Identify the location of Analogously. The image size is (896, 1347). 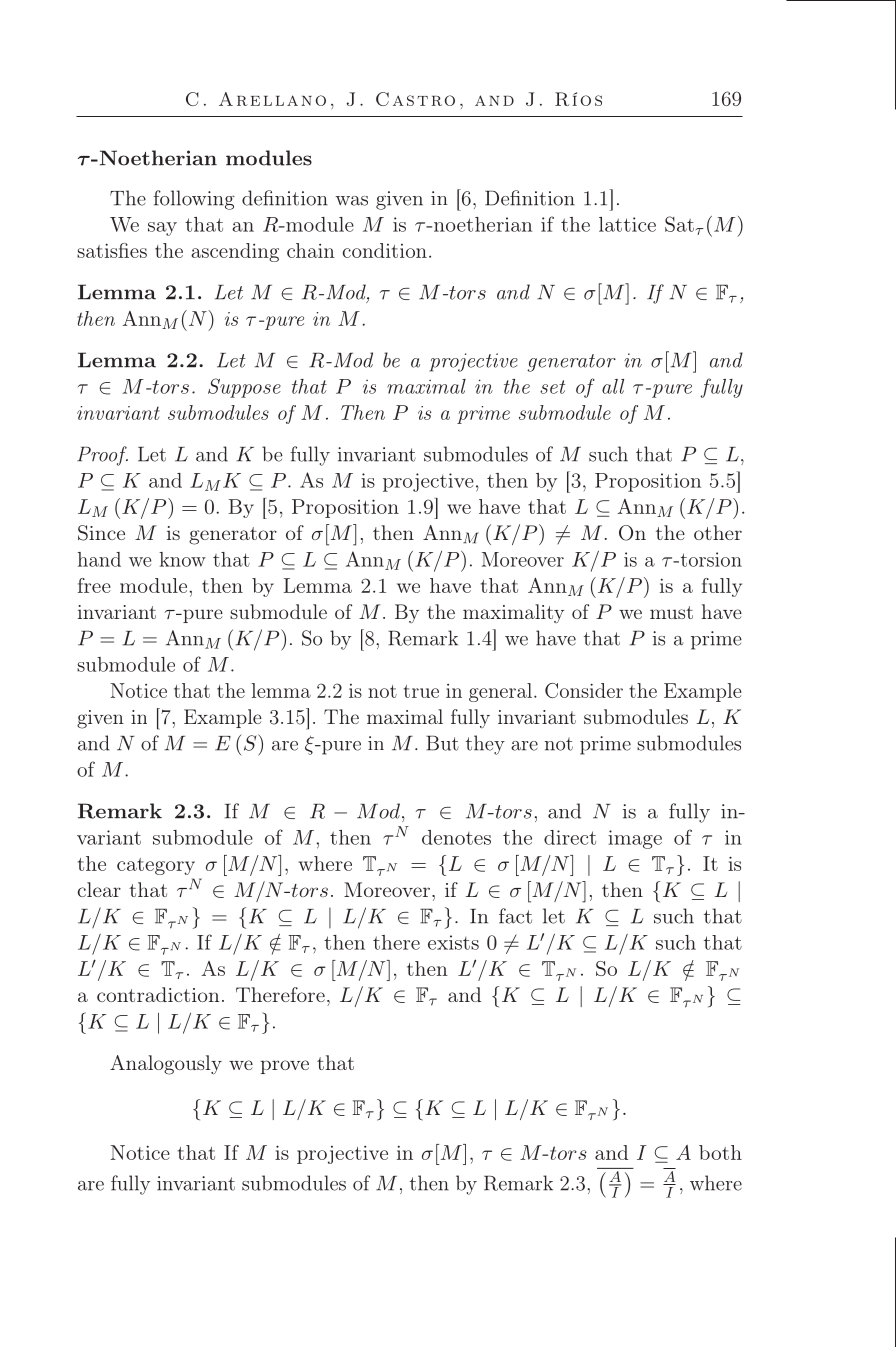
(166, 1065).
